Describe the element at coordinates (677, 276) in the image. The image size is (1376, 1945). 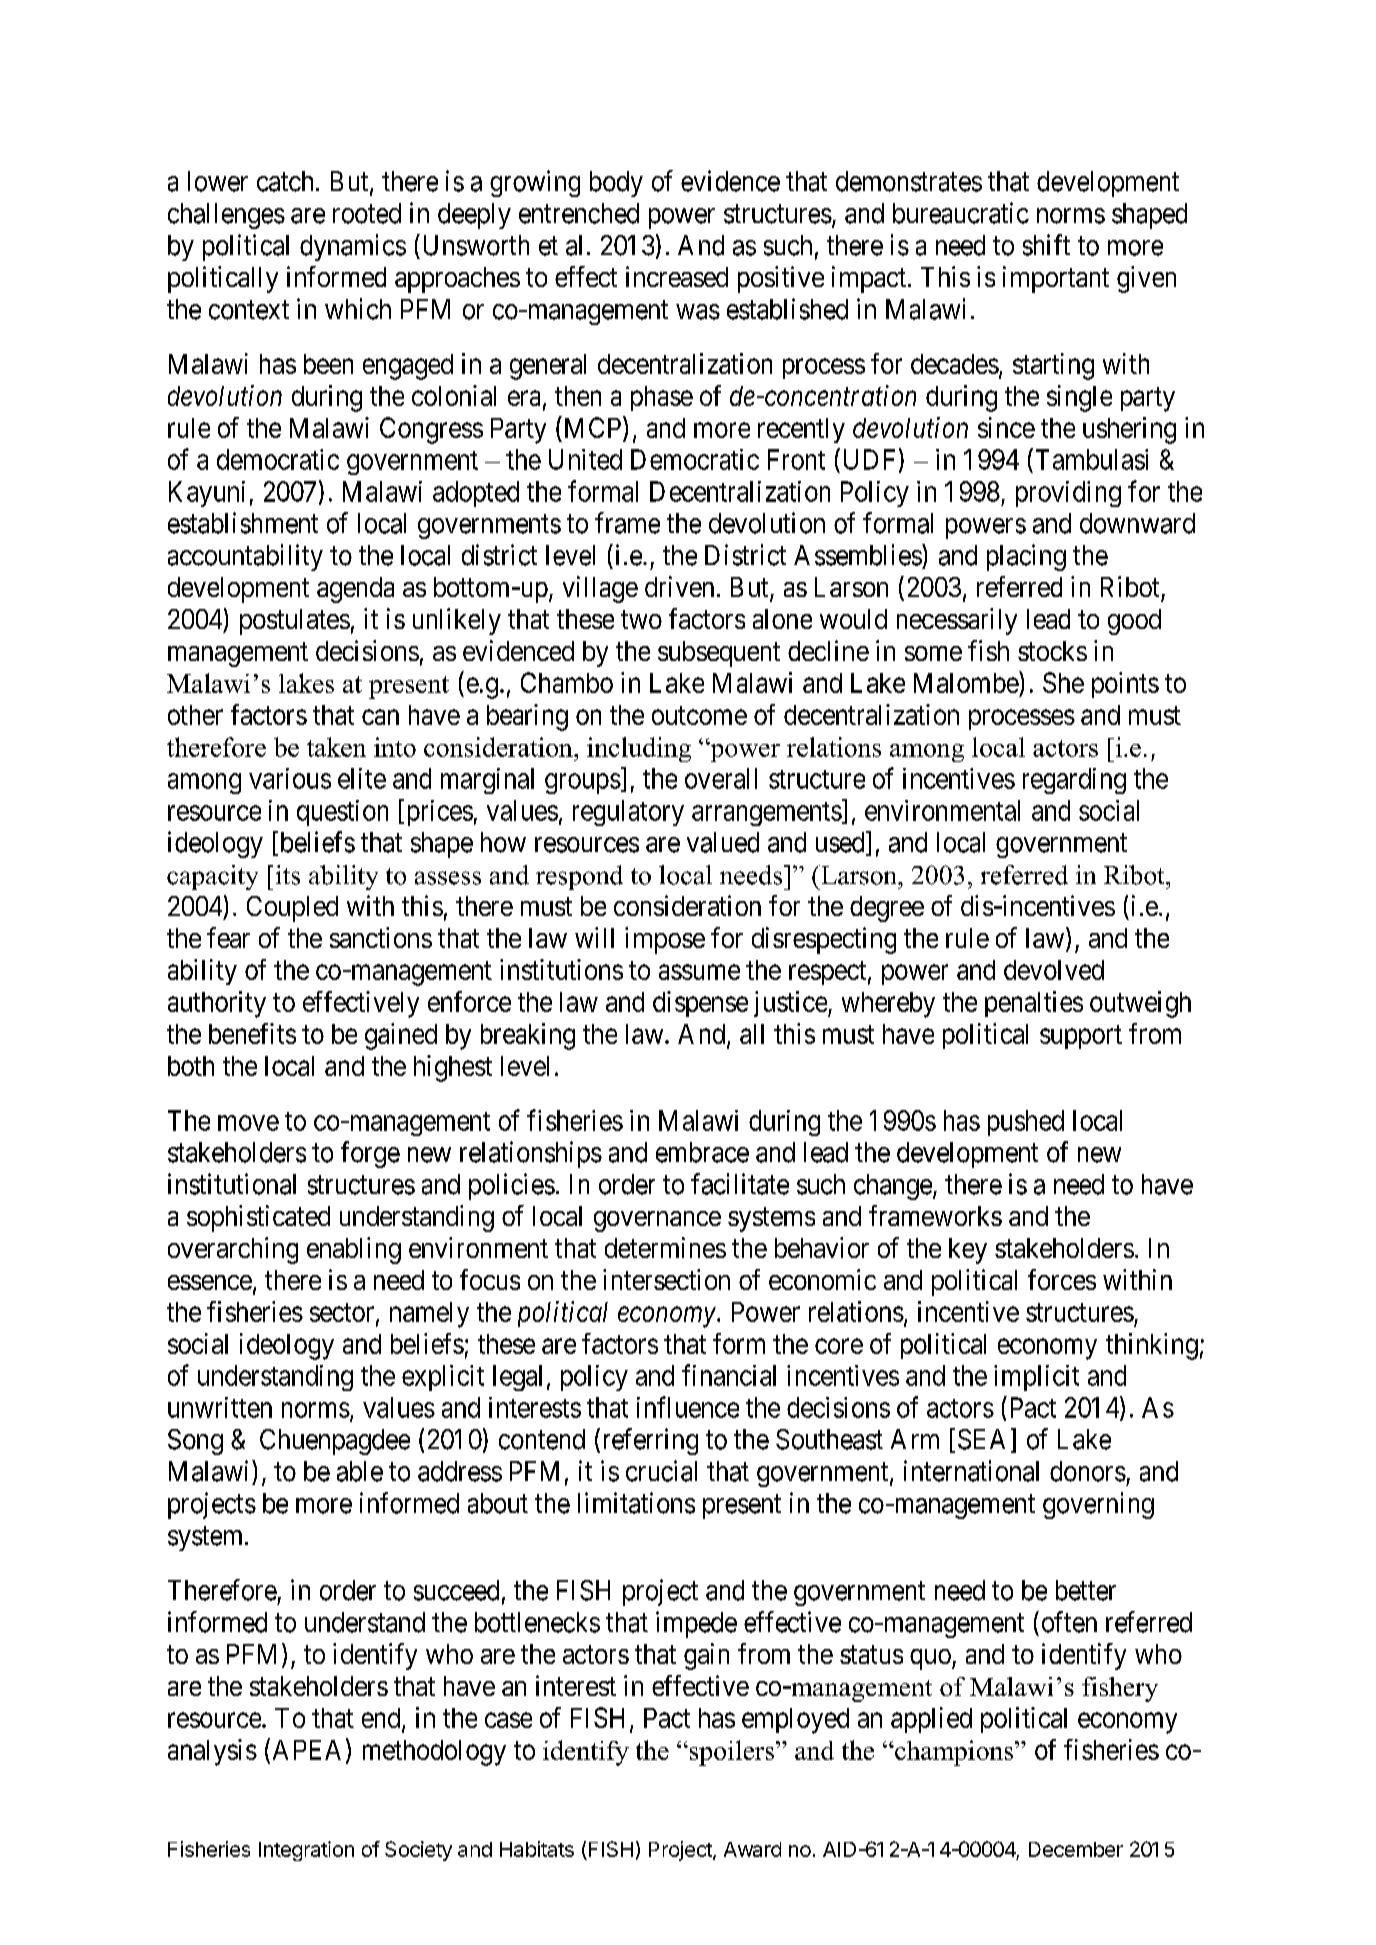
I see `increased` at that location.
